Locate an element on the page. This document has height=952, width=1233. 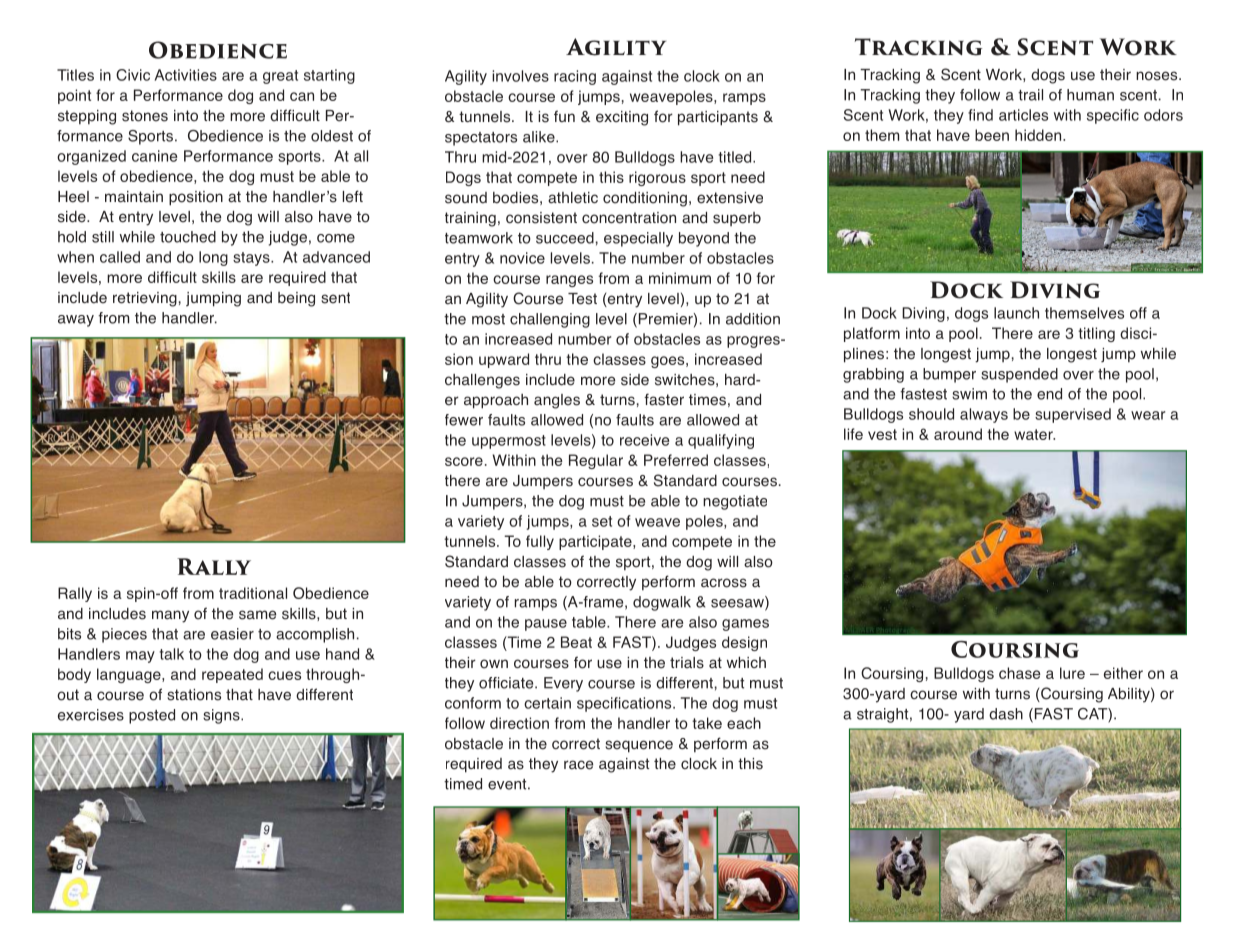
signs is located at coordinates (222, 716).
